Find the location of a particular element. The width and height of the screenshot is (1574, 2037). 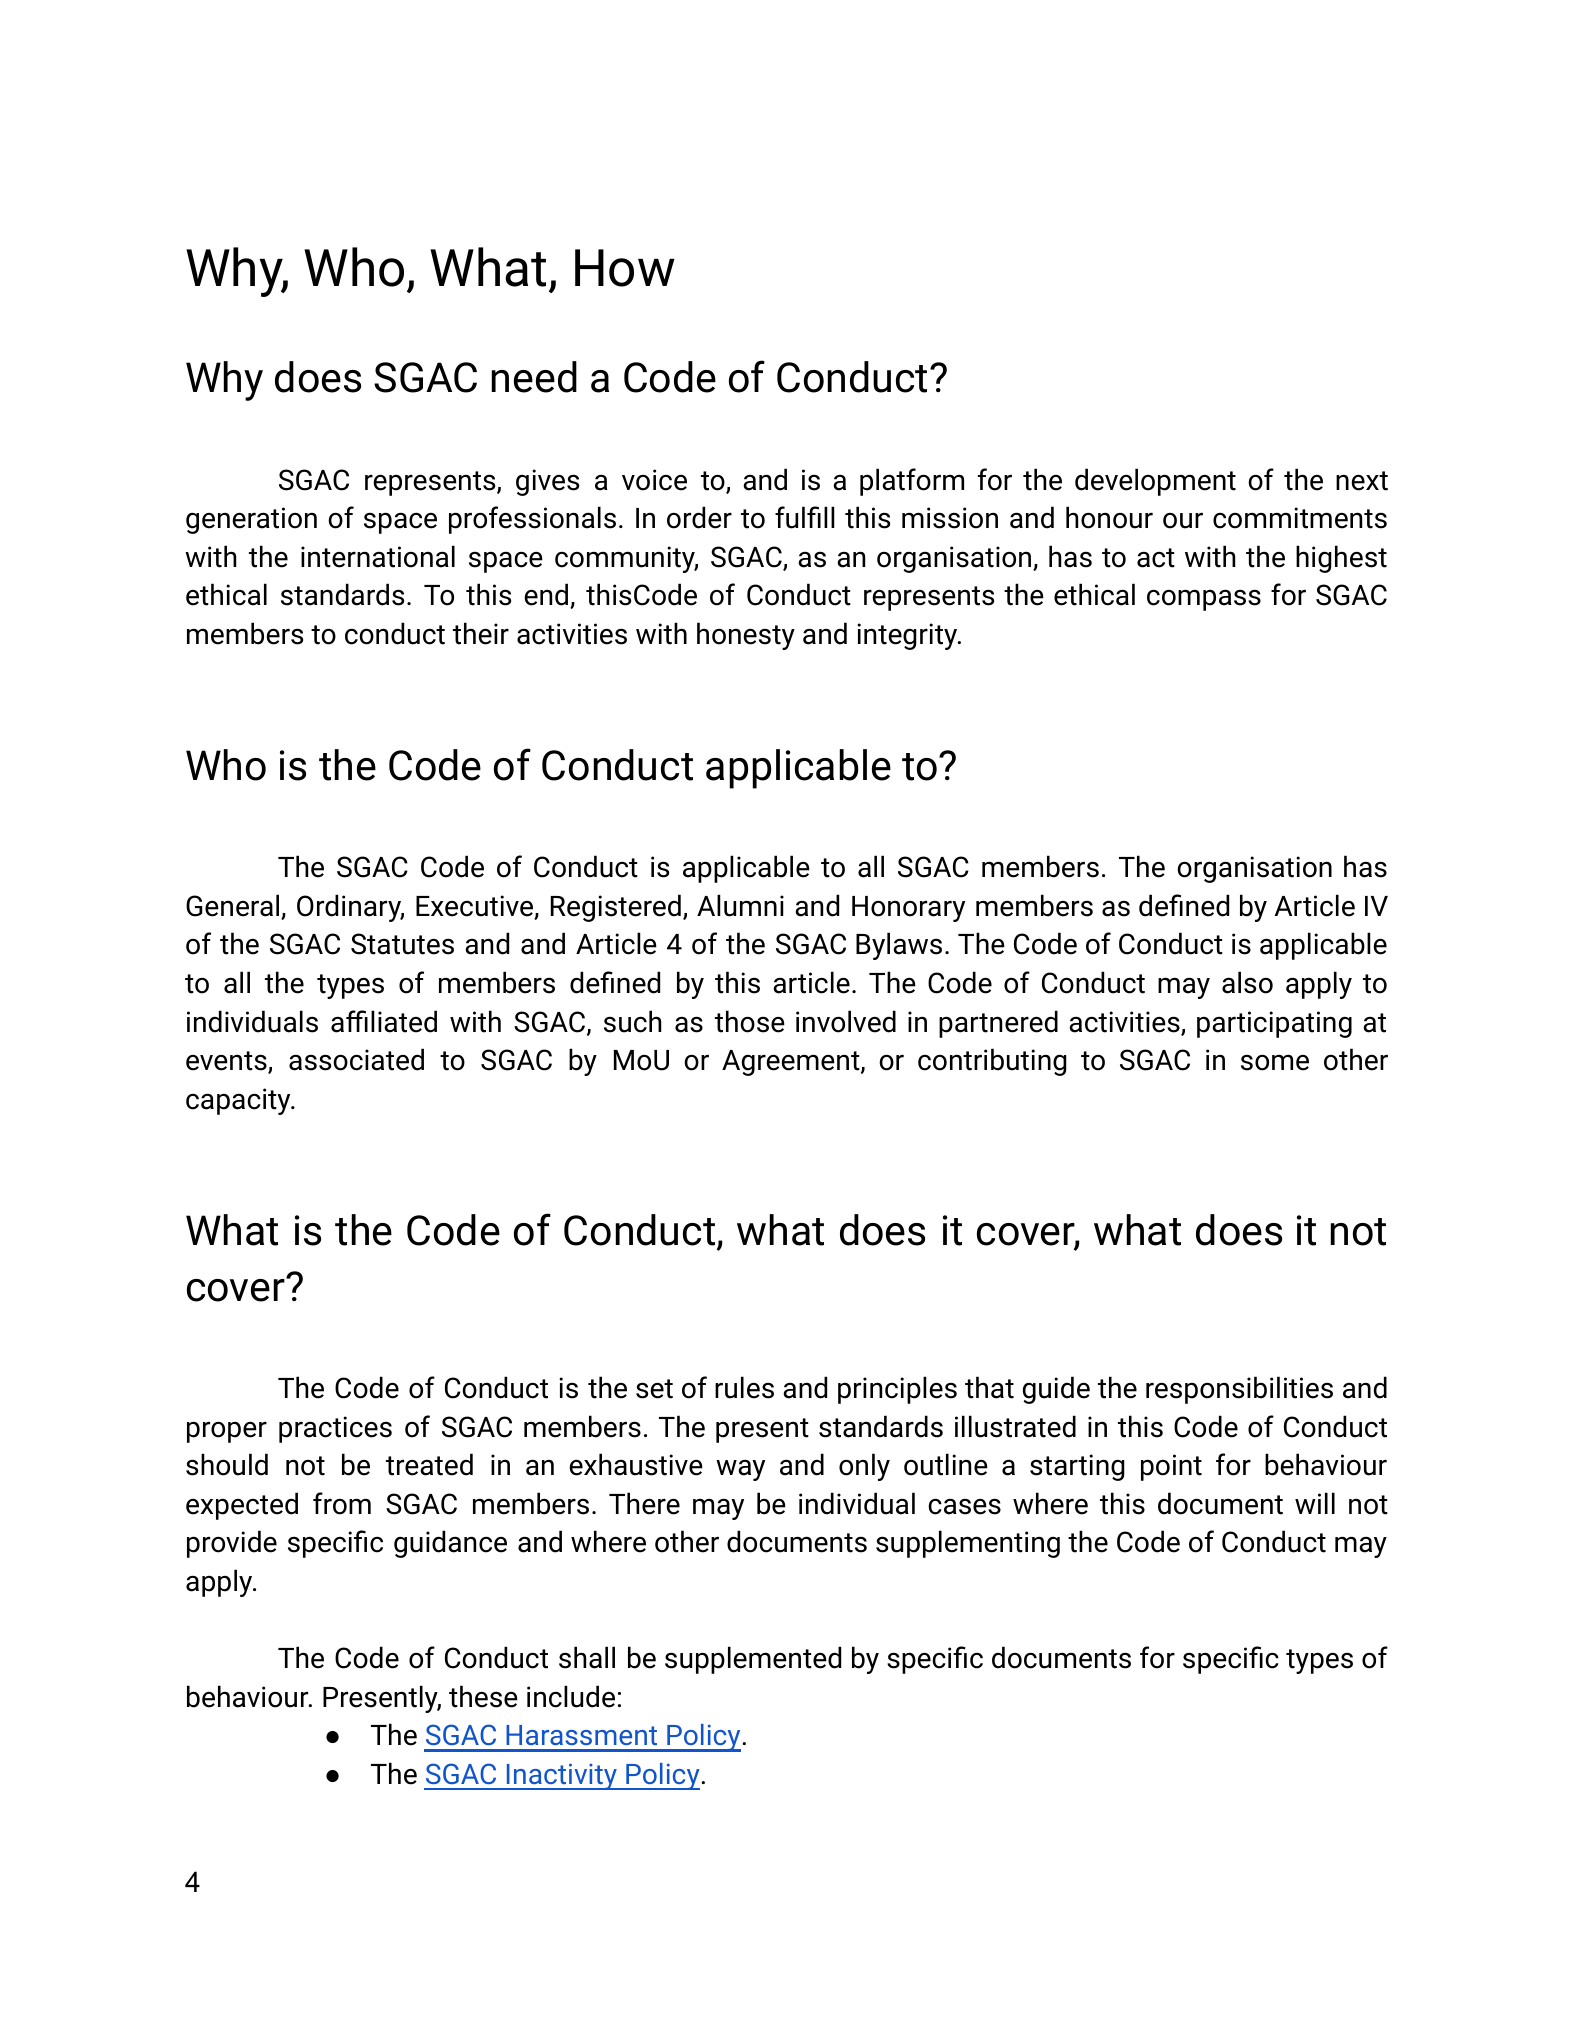

those is located at coordinates (750, 1021).
